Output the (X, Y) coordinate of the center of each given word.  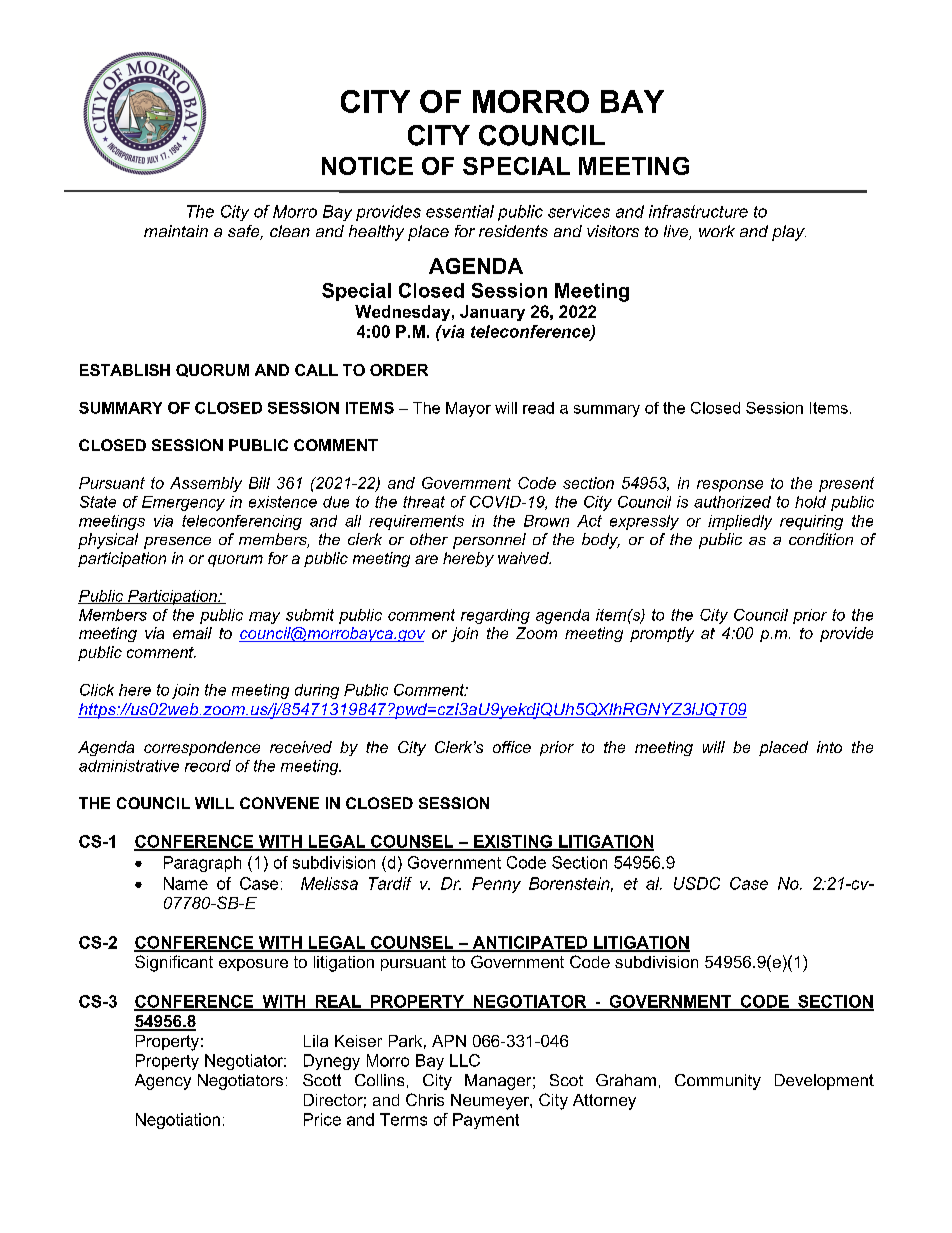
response (730, 486)
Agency (163, 1082)
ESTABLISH (125, 370)
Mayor (468, 409)
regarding (495, 616)
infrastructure (698, 211)
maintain (176, 231)
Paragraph (202, 864)
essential (460, 211)
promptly (662, 634)
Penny (496, 885)
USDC (697, 883)
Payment (486, 1121)
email (192, 633)
